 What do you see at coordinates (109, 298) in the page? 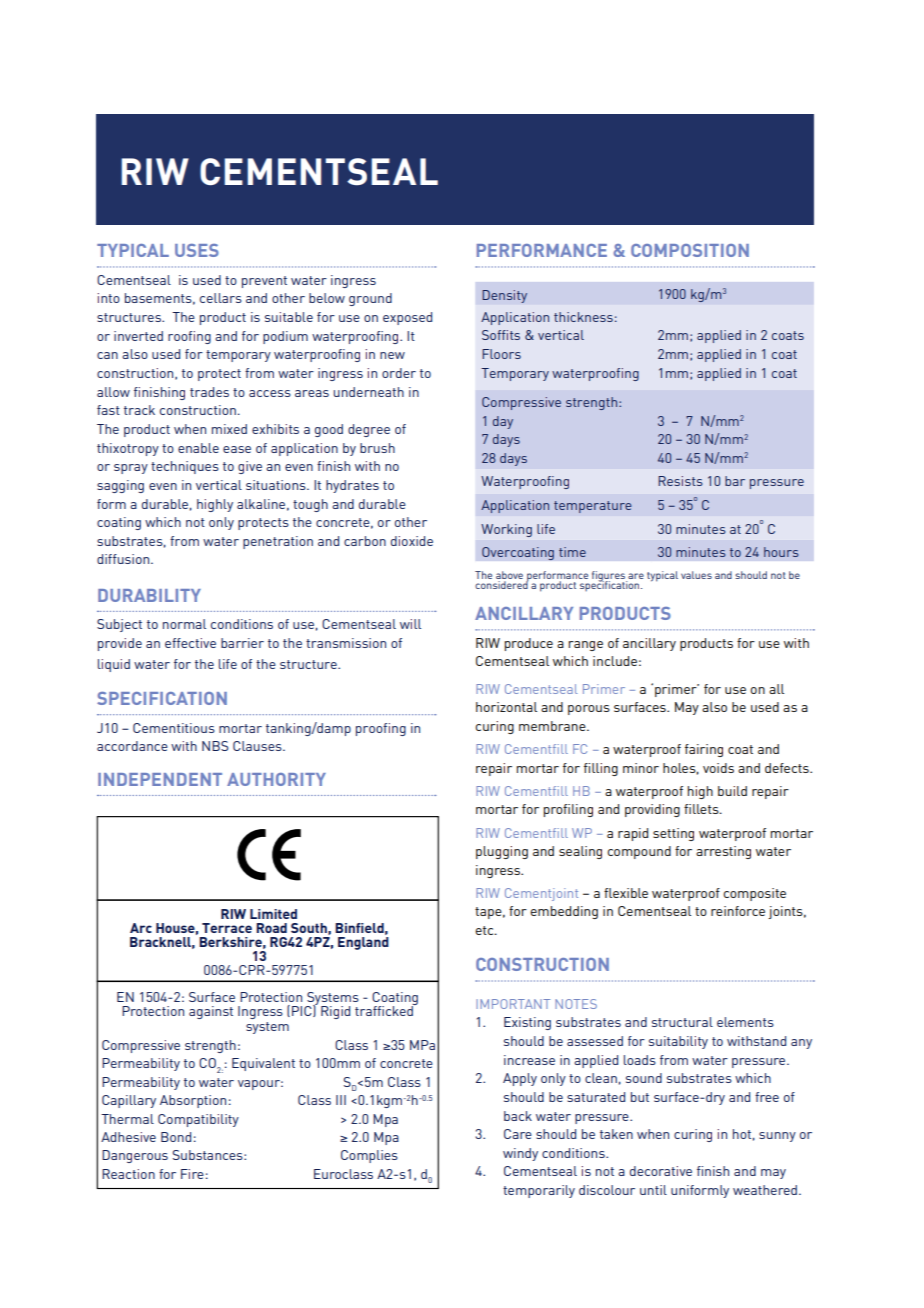
I see `into` at bounding box center [109, 298].
